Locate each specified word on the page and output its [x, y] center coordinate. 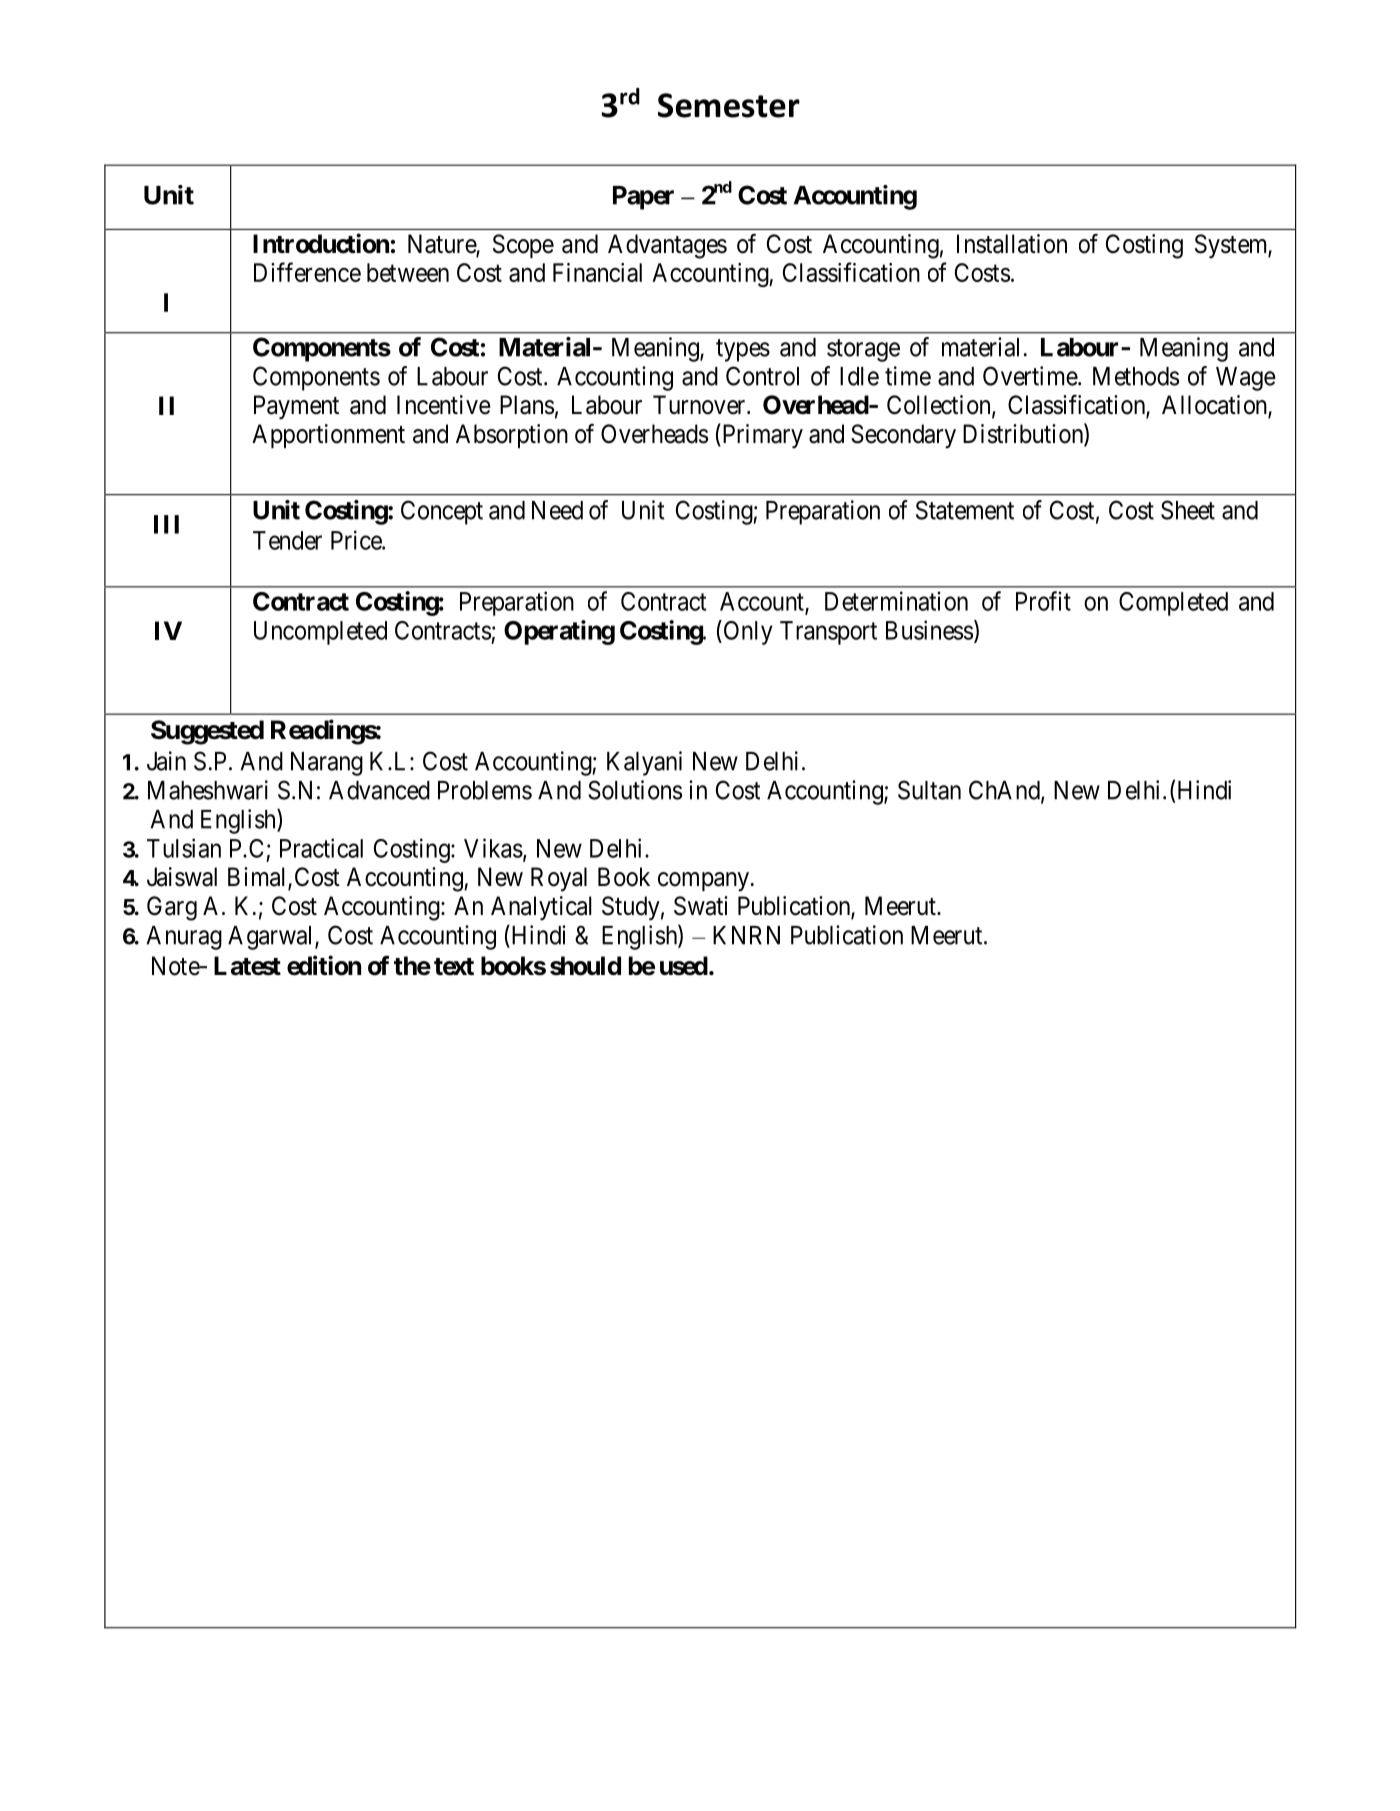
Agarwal [272, 938]
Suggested [207, 732]
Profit [1043, 601]
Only [747, 632]
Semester [729, 105]
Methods [1136, 376]
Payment [296, 407]
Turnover [700, 405]
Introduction [321, 243]
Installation [1012, 244]
